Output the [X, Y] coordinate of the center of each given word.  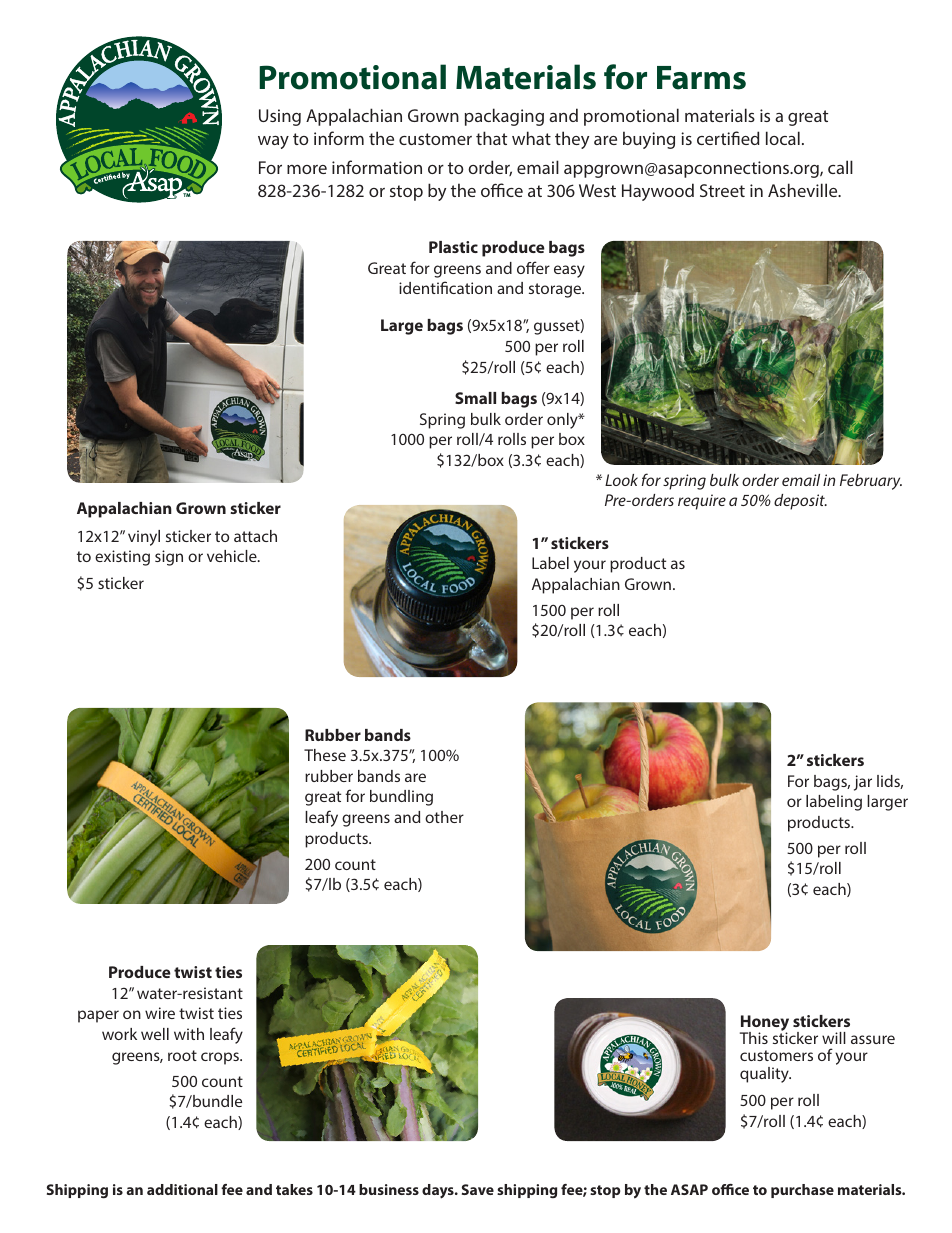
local [783, 138]
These [325, 755]
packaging [504, 117]
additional [182, 1189]
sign [169, 558]
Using [280, 117]
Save [478, 1189]
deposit [800, 502]
